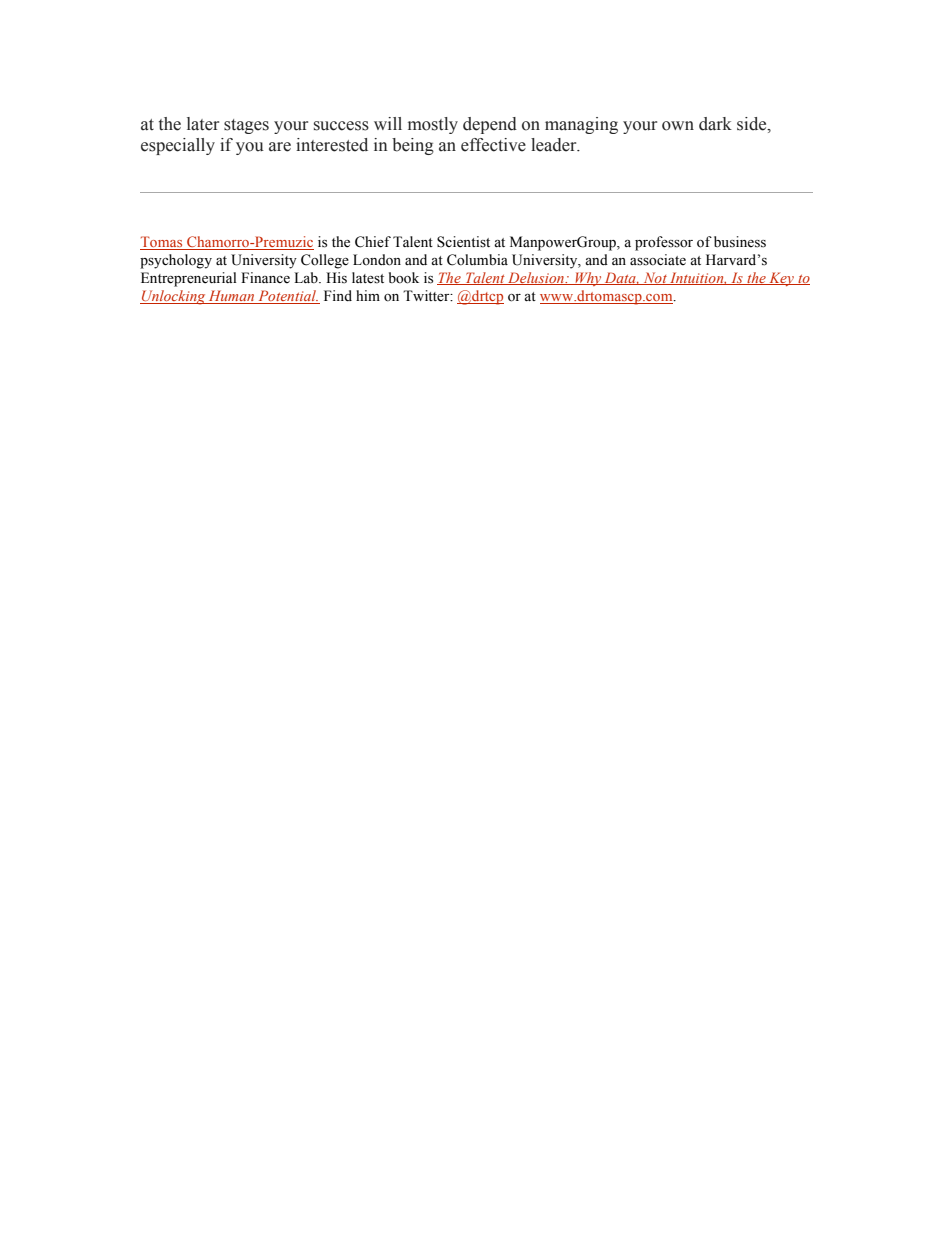 Image resolution: width=952 pixels, height=1233 pixels. I want to click on dark, so click(715, 124).
